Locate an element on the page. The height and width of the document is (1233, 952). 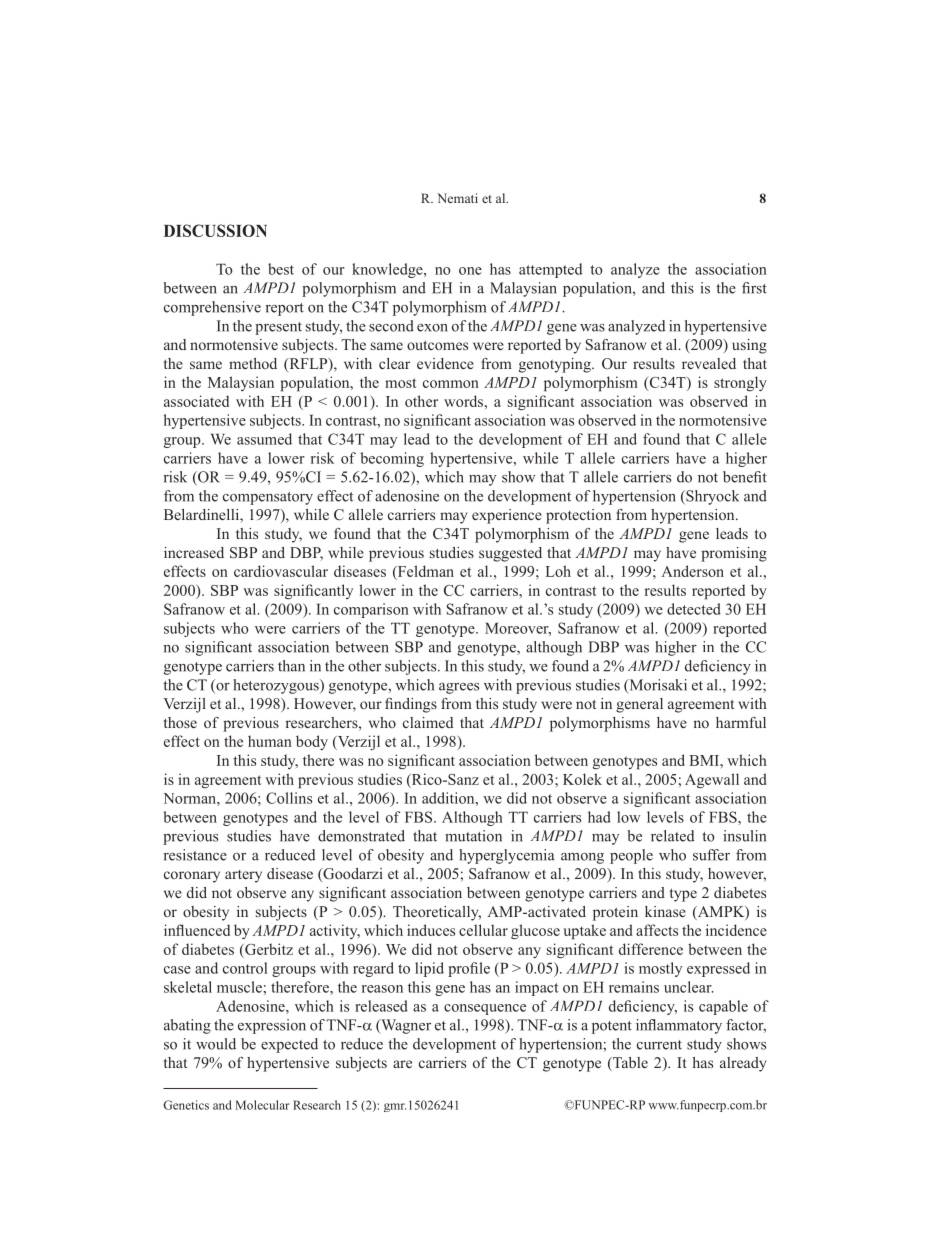
one is located at coordinates (470, 271).
